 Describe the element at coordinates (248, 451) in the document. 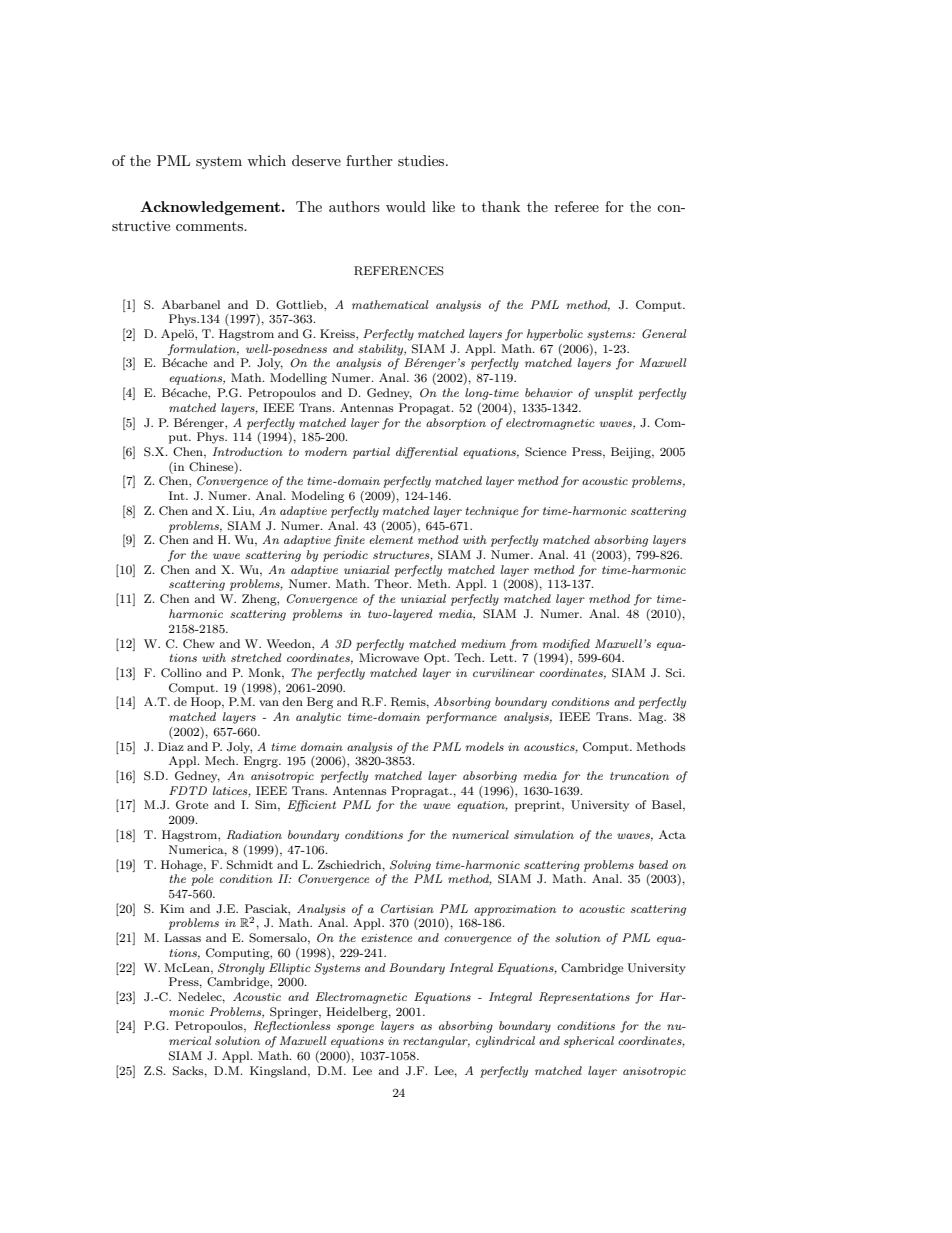

I see `Introduction` at that location.
